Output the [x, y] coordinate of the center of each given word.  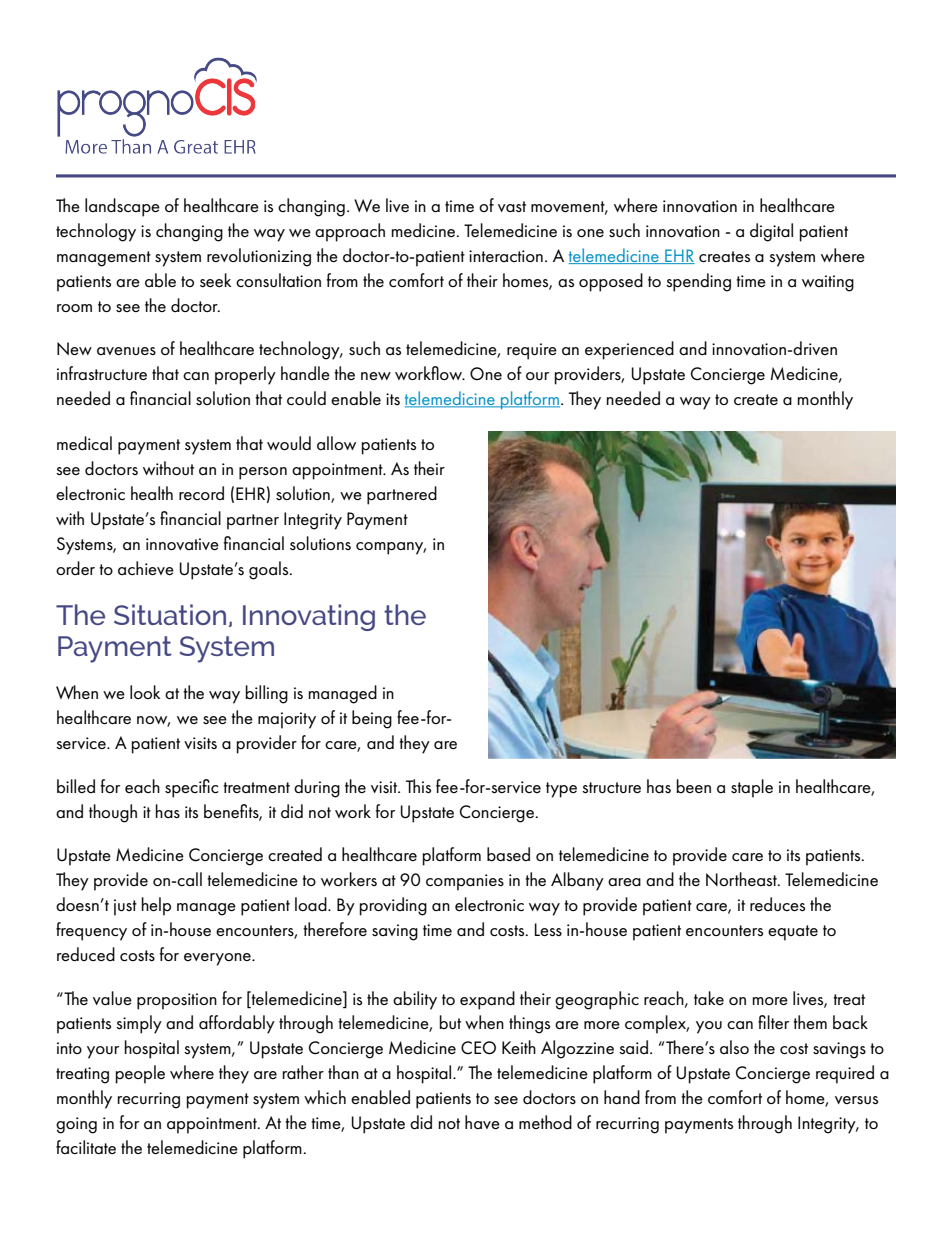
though [113, 813]
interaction [506, 256]
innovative [182, 544]
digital [771, 232]
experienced [629, 350]
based [508, 854]
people [140, 1074]
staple [752, 788]
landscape [122, 207]
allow [336, 443]
